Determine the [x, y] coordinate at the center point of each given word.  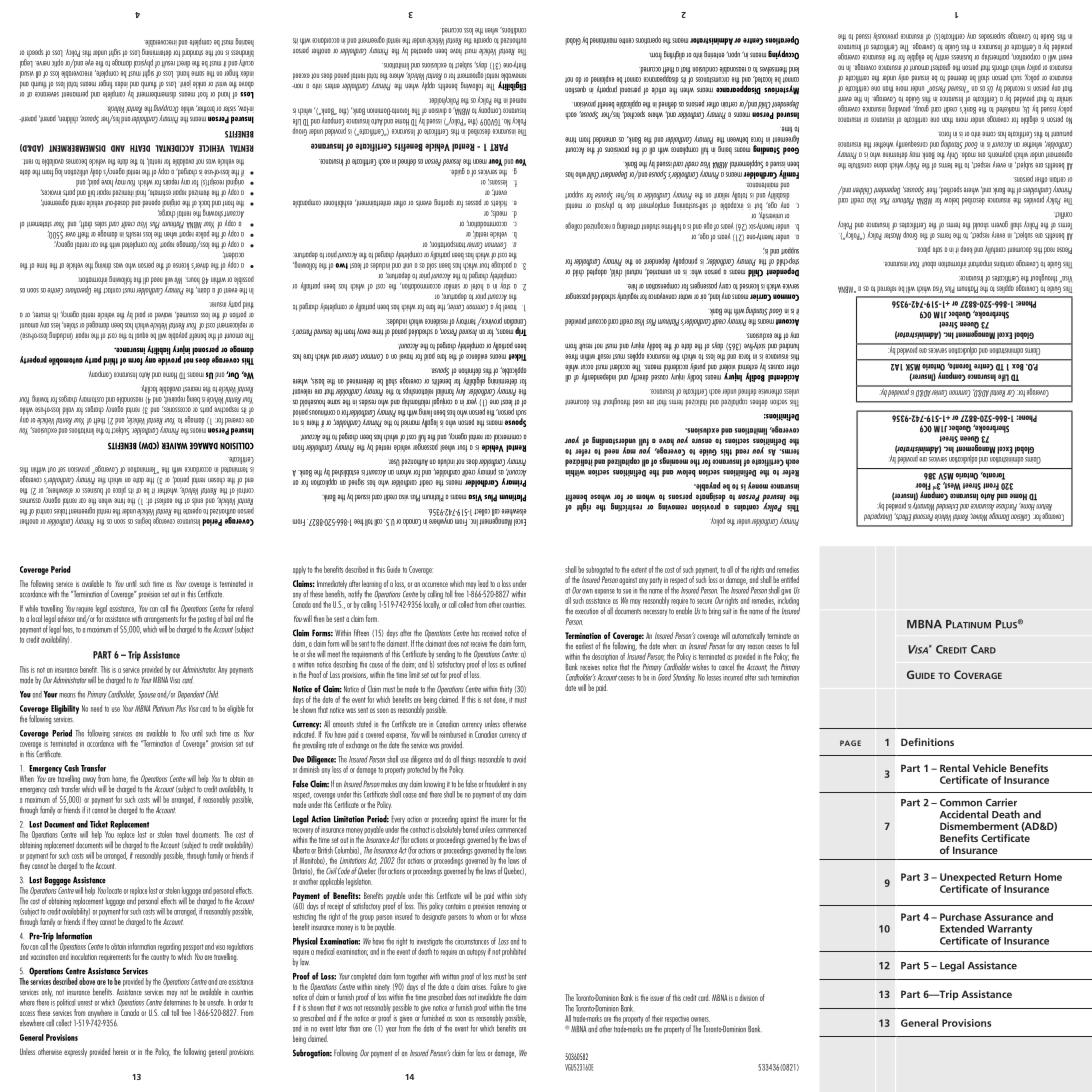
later [341, 1028]
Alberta [301, 850]
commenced [511, 829]
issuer [657, 998]
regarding [169, 947]
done [500, 700]
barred [470, 828]
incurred [733, 677]
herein [120, 1051]
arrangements [161, 621]
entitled [790, 579]
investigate [429, 943]
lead [483, 583]
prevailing [314, 745]
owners [700, 1019]
